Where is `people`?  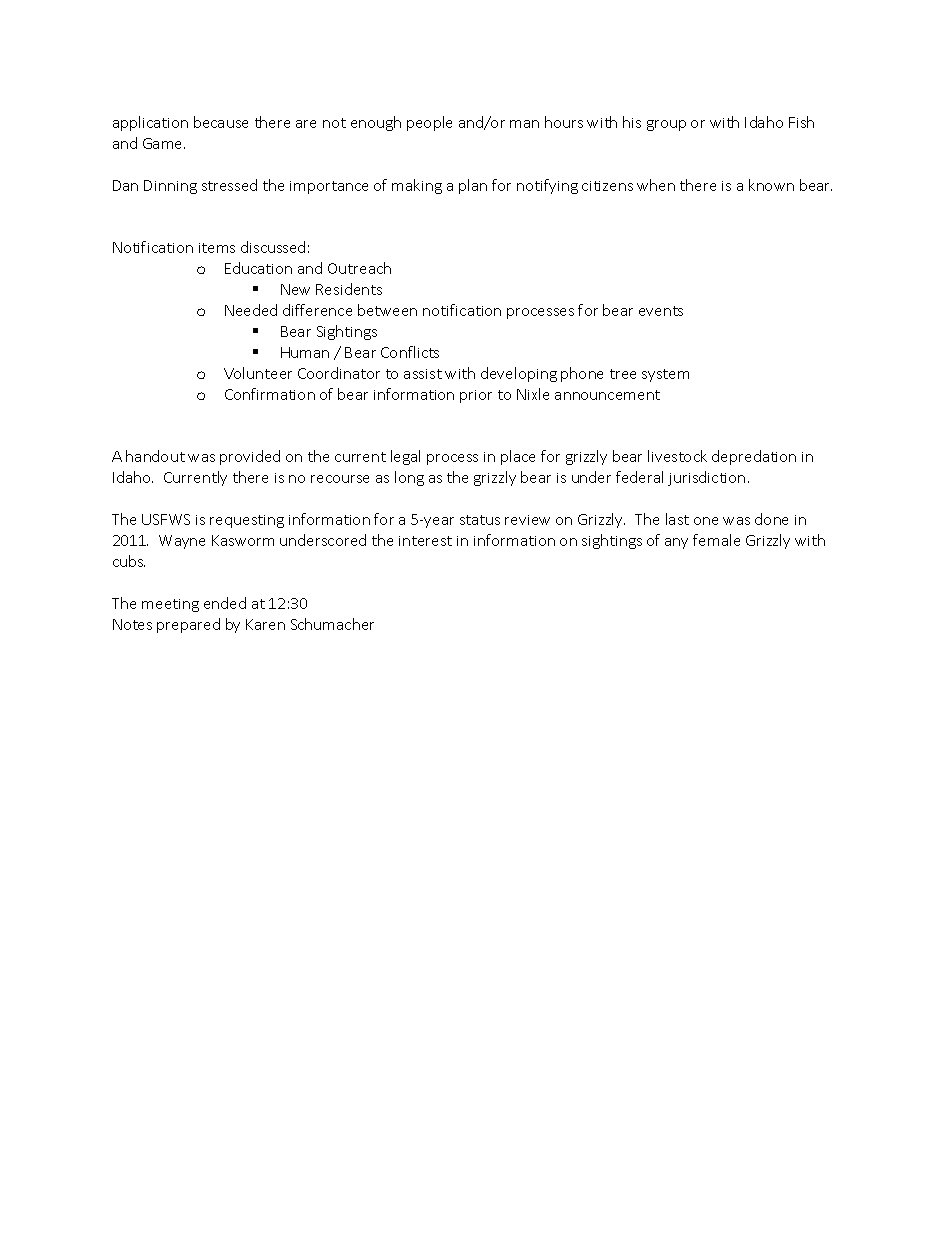 people is located at coordinates (429, 123).
